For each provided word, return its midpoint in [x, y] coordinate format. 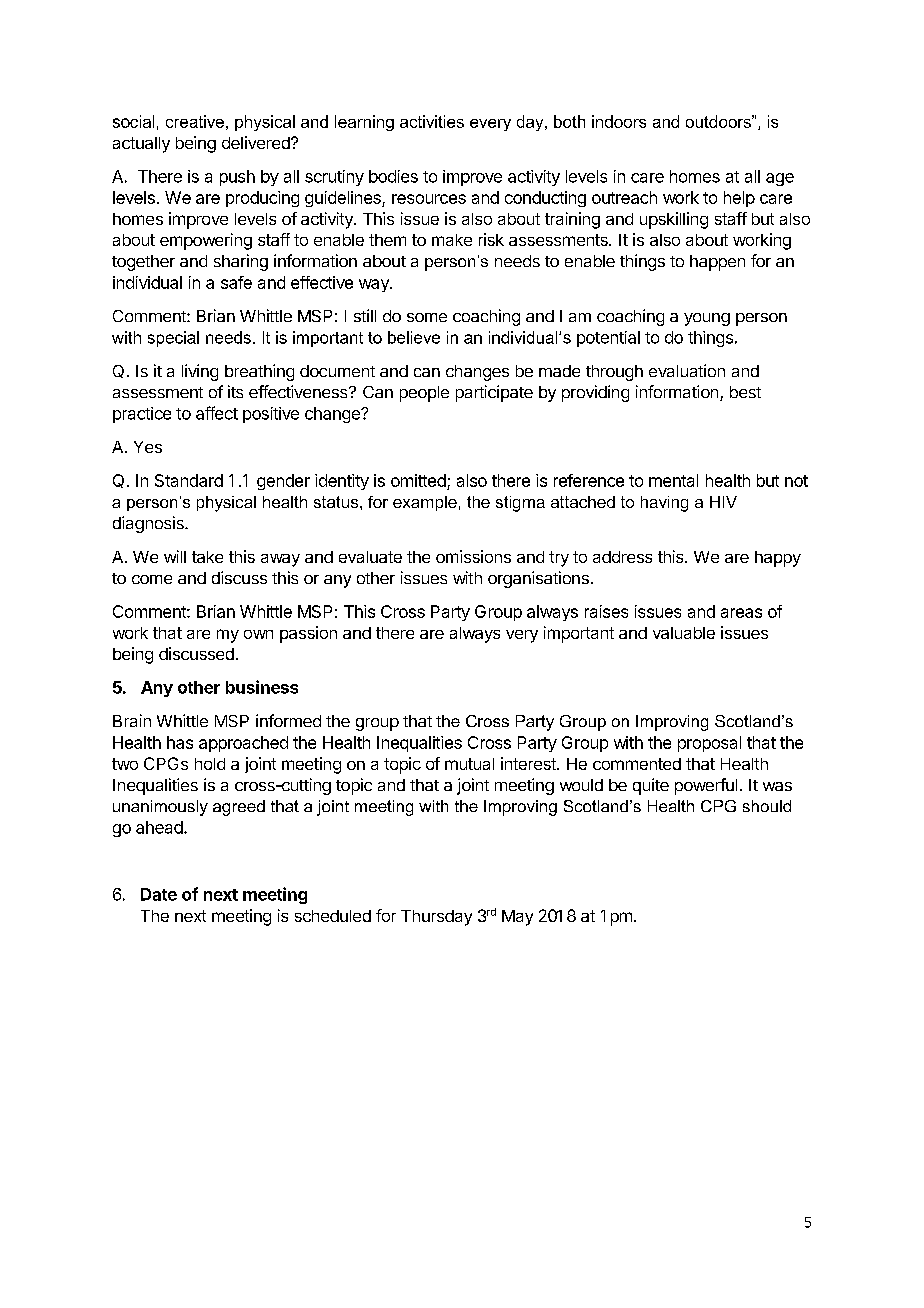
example [425, 503]
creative [195, 121]
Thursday [436, 918]
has [180, 742]
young [707, 319]
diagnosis [149, 524]
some [427, 317]
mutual [469, 764]
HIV [723, 502]
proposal [709, 744]
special [173, 339]
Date [159, 894]
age [780, 179]
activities [432, 121]
